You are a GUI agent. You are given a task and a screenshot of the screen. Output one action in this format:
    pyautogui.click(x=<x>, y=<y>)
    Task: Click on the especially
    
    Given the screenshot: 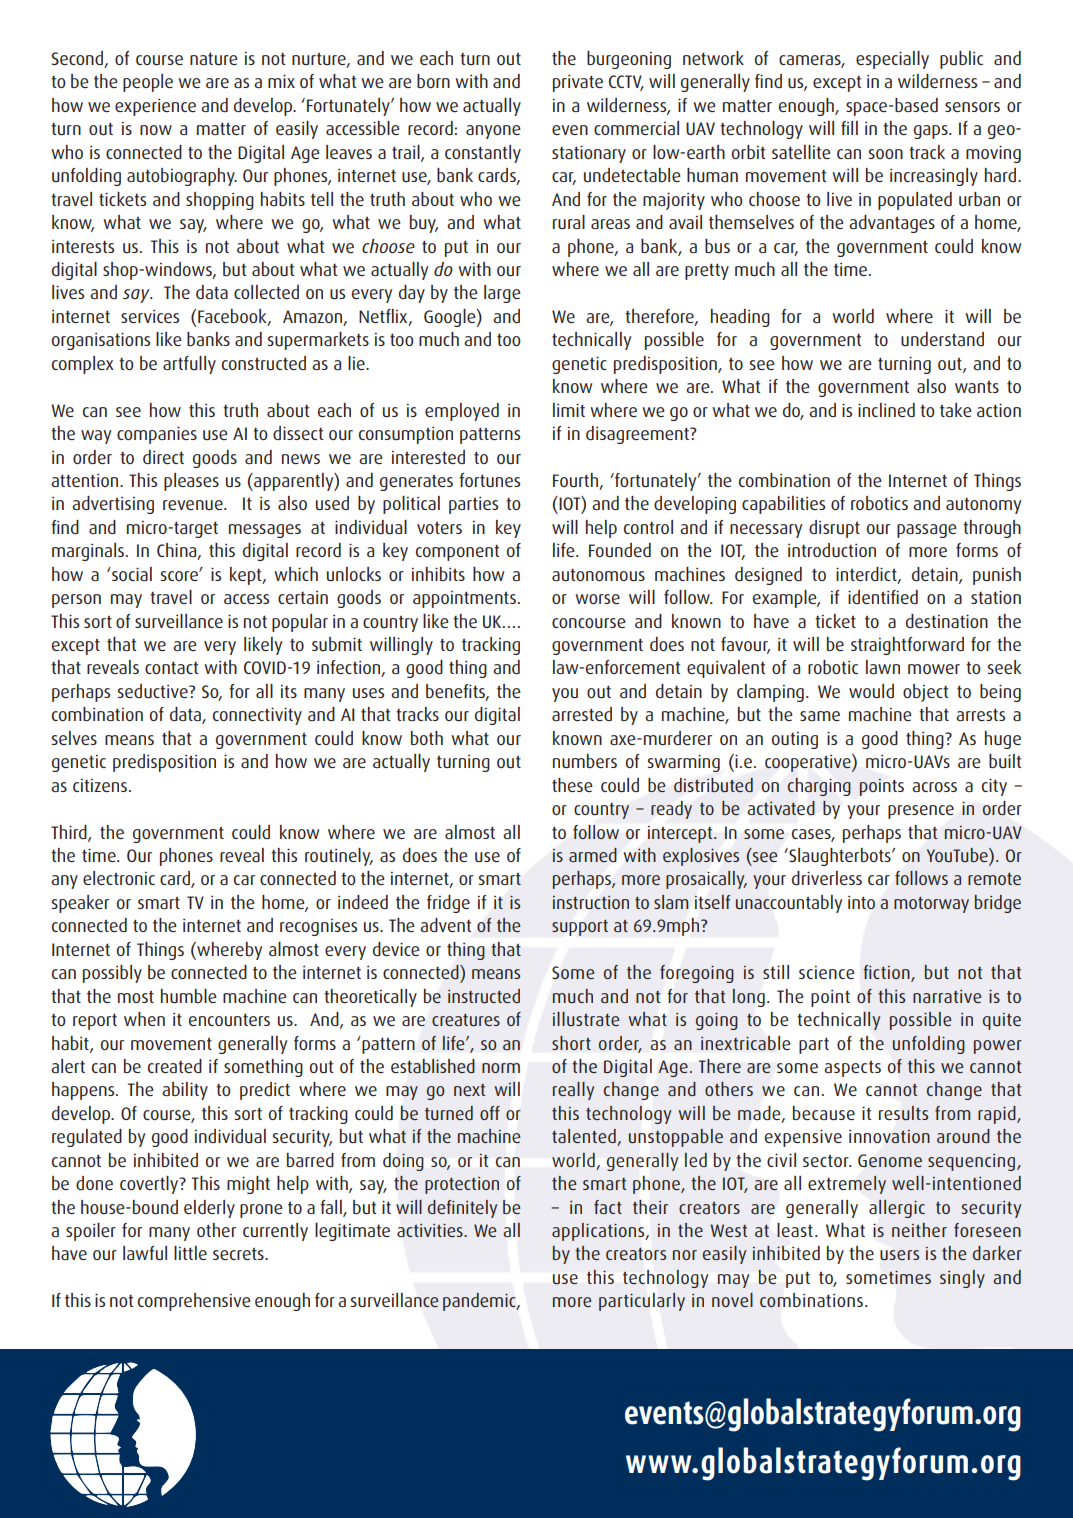 What is the action you would take?
    pyautogui.click(x=892, y=60)
